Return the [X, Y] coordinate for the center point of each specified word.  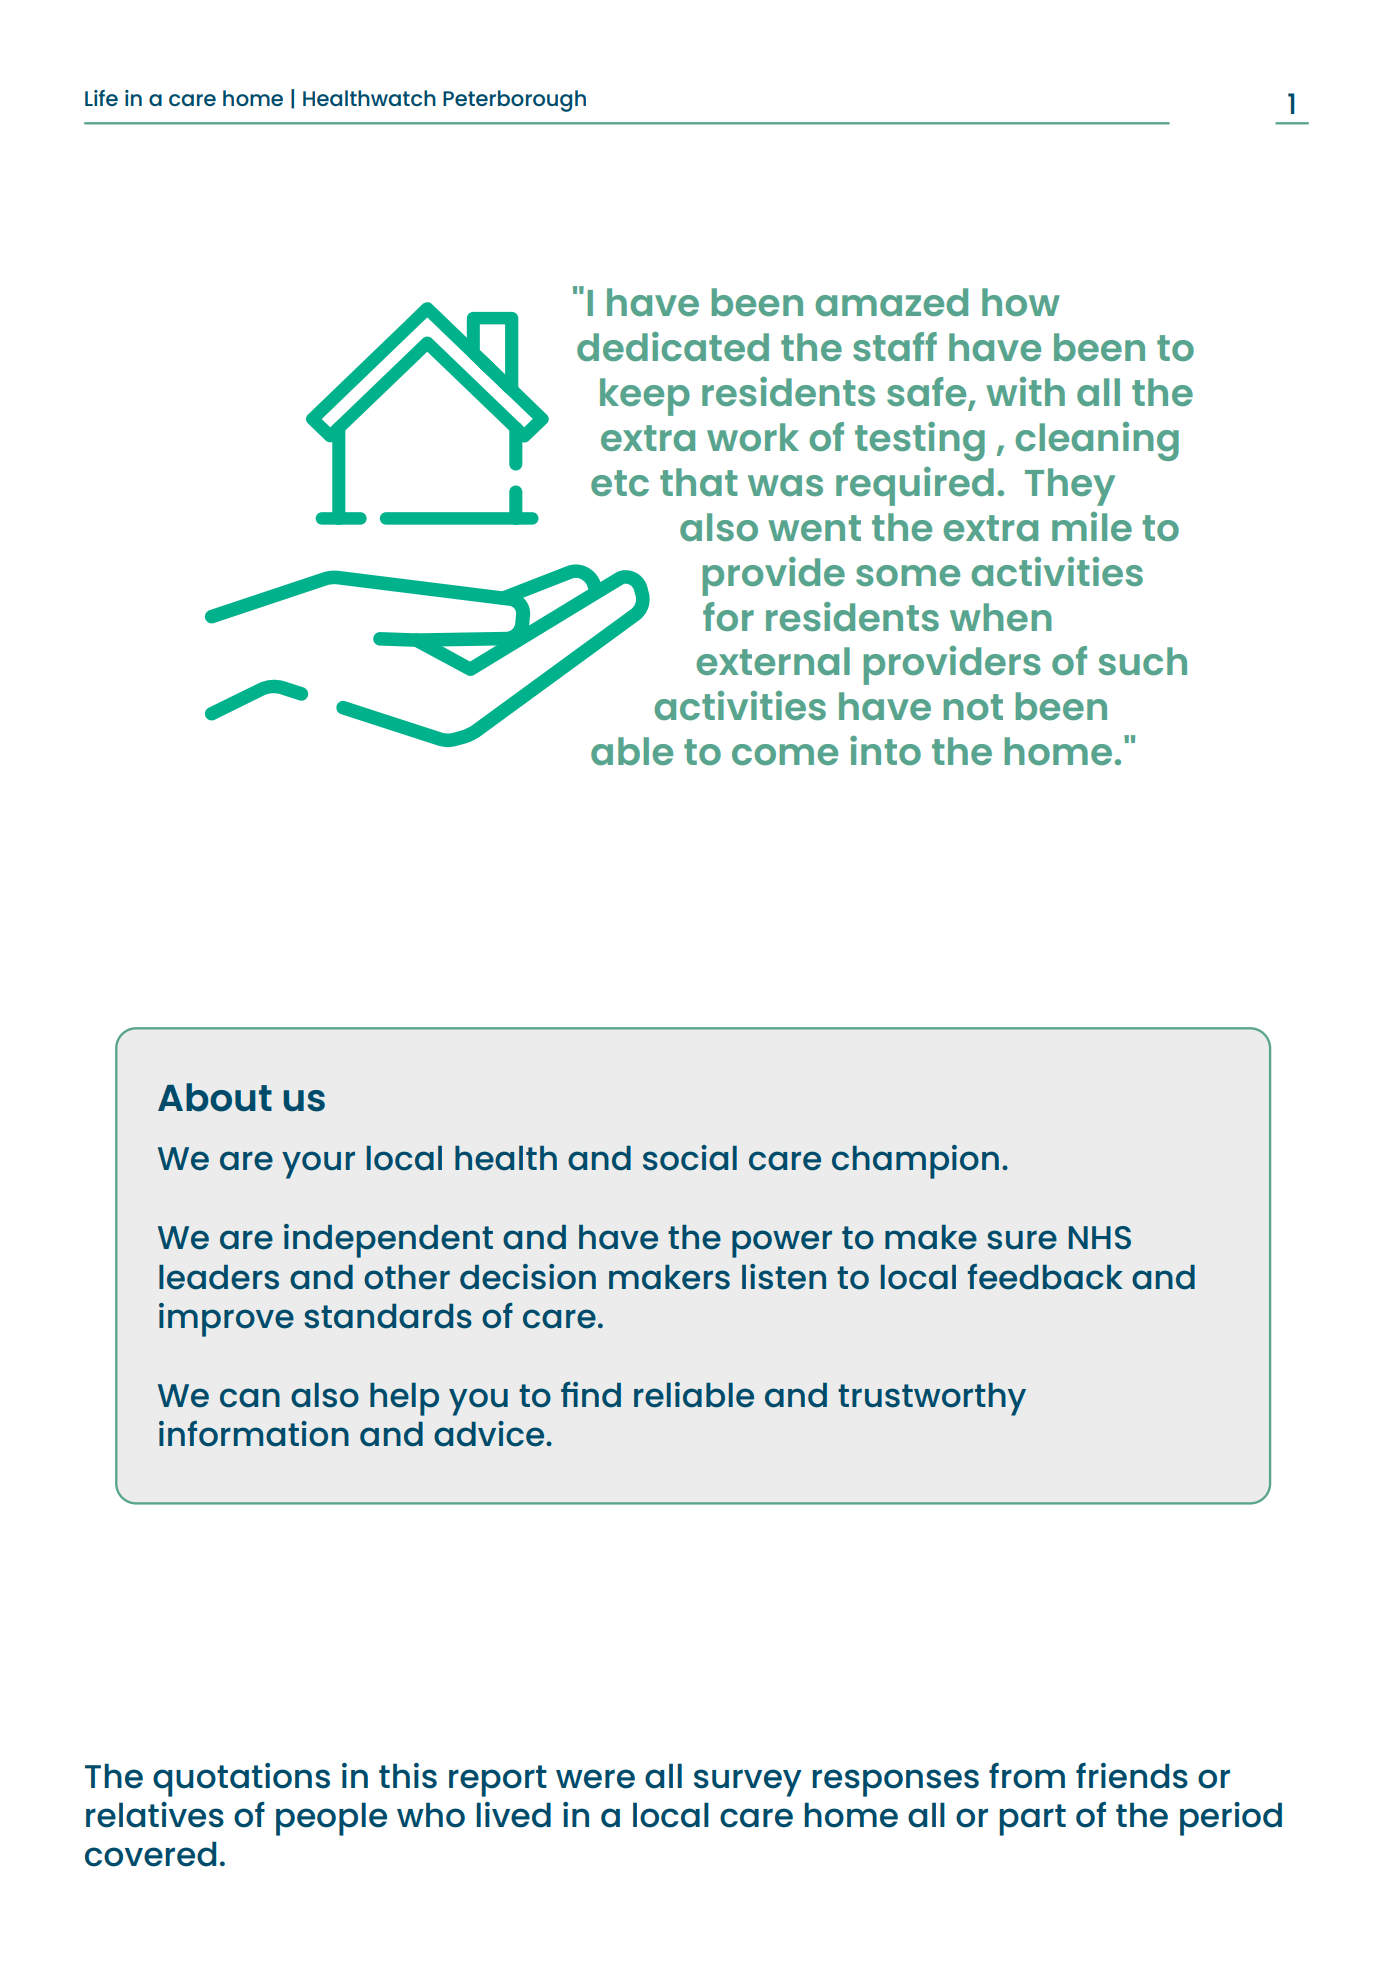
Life [101, 98]
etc [620, 483]
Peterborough [514, 101]
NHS [1100, 1237]
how [1021, 302]
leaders [219, 1277]
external [773, 661]
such [1143, 661]
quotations [241, 1780]
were [595, 1779]
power [782, 1244]
